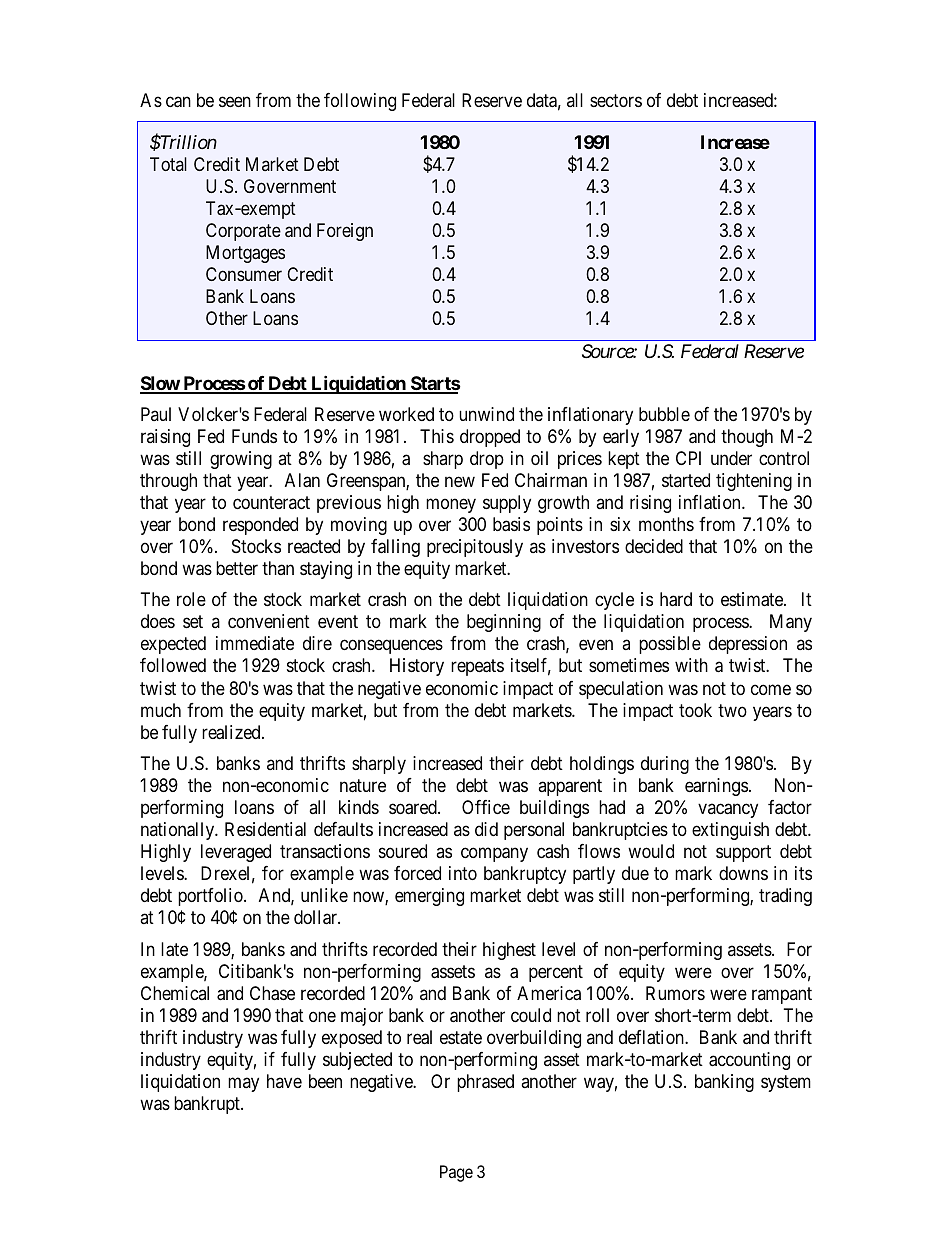  I want to click on bubble, so click(664, 414).
